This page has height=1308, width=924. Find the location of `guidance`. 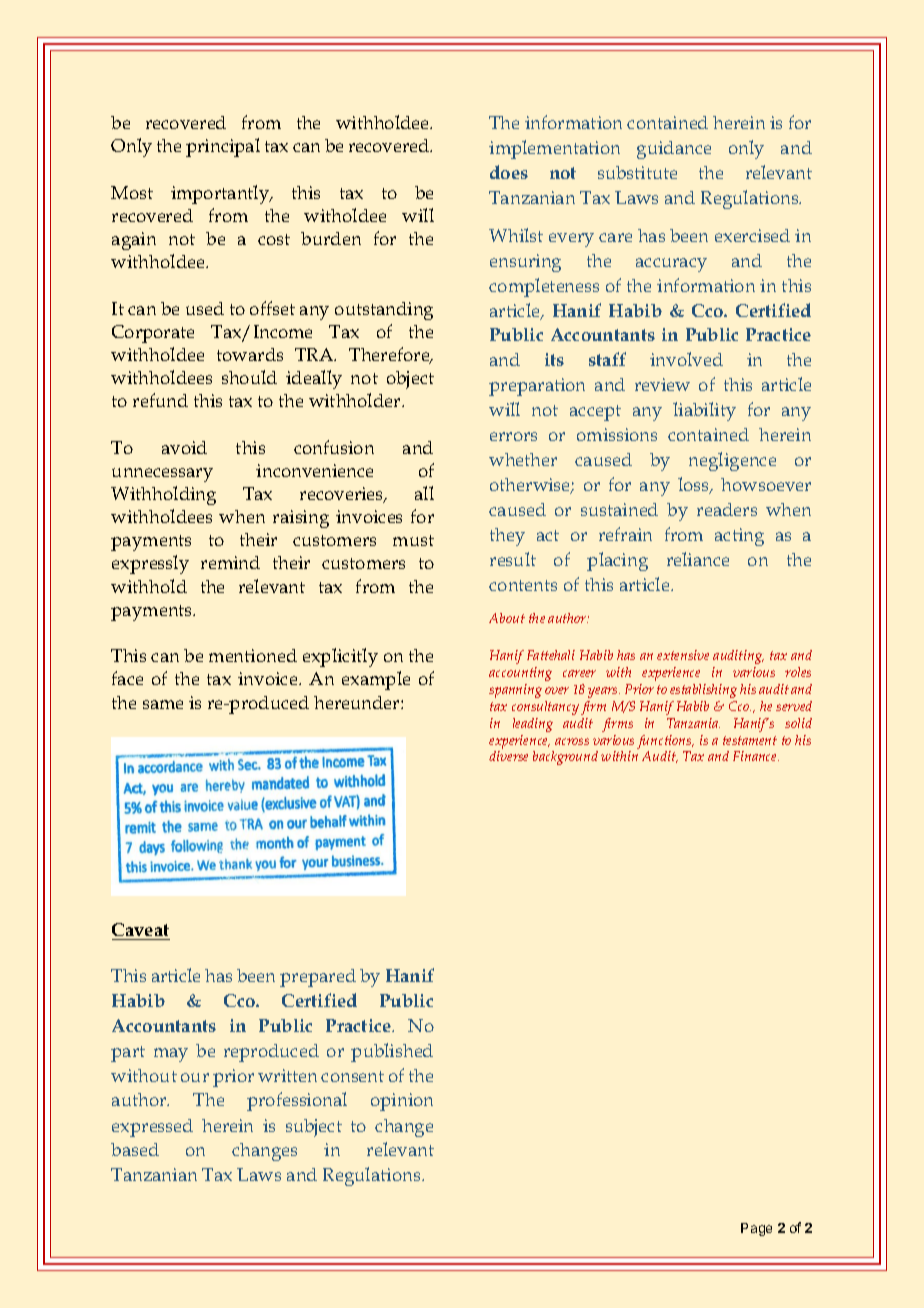

guidance is located at coordinates (674, 150).
